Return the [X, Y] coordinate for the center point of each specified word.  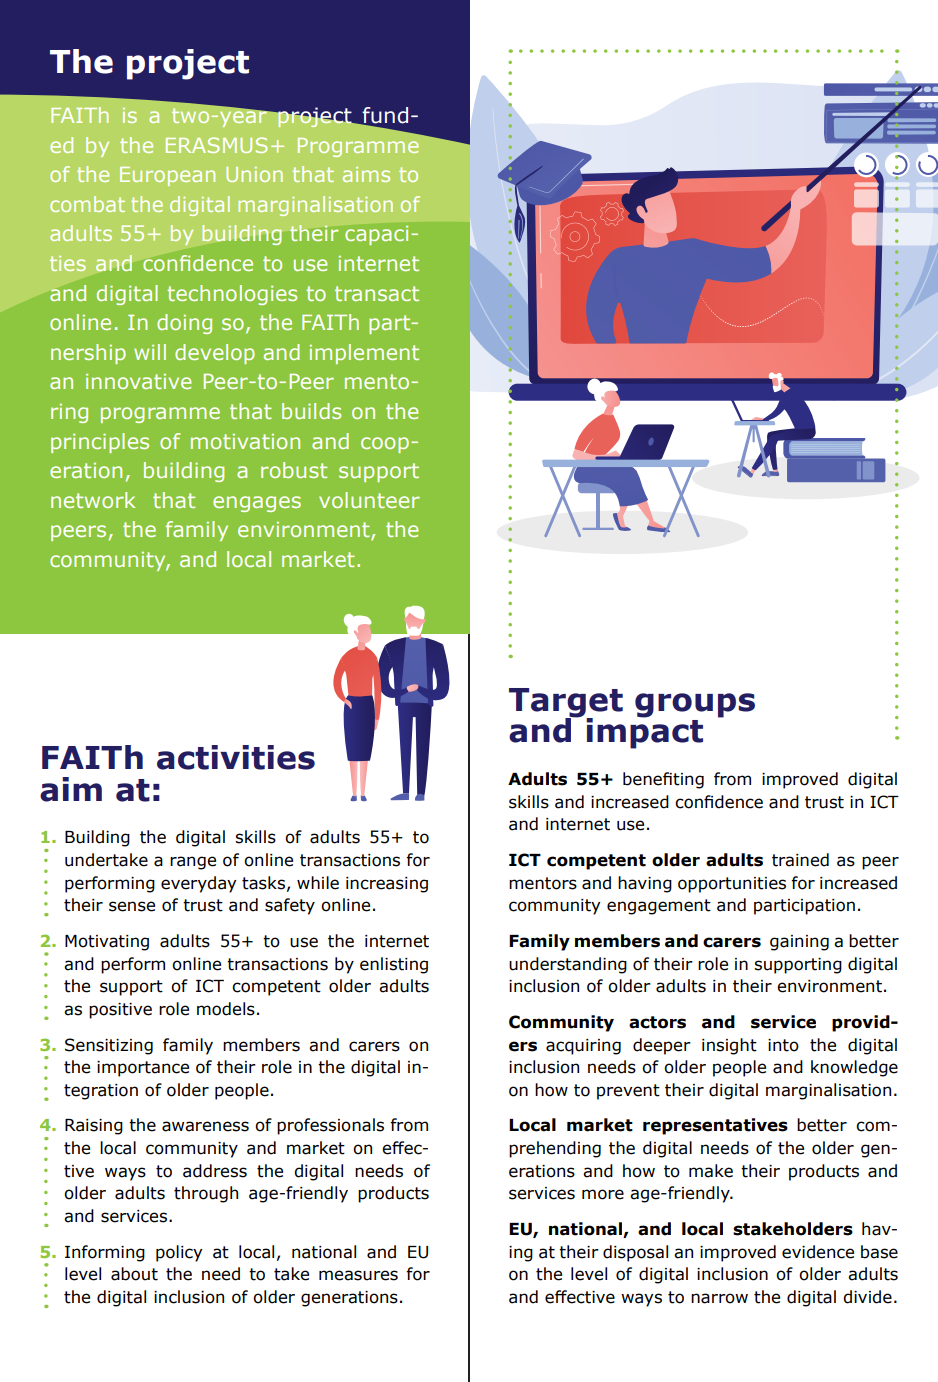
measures [358, 1275]
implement [364, 354]
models [226, 1009]
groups [695, 705]
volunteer [369, 500]
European [167, 176]
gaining [799, 943]
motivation [245, 441]
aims [366, 174]
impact [644, 732]
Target [566, 704]
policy [179, 1253]
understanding [568, 965]
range [193, 863]
